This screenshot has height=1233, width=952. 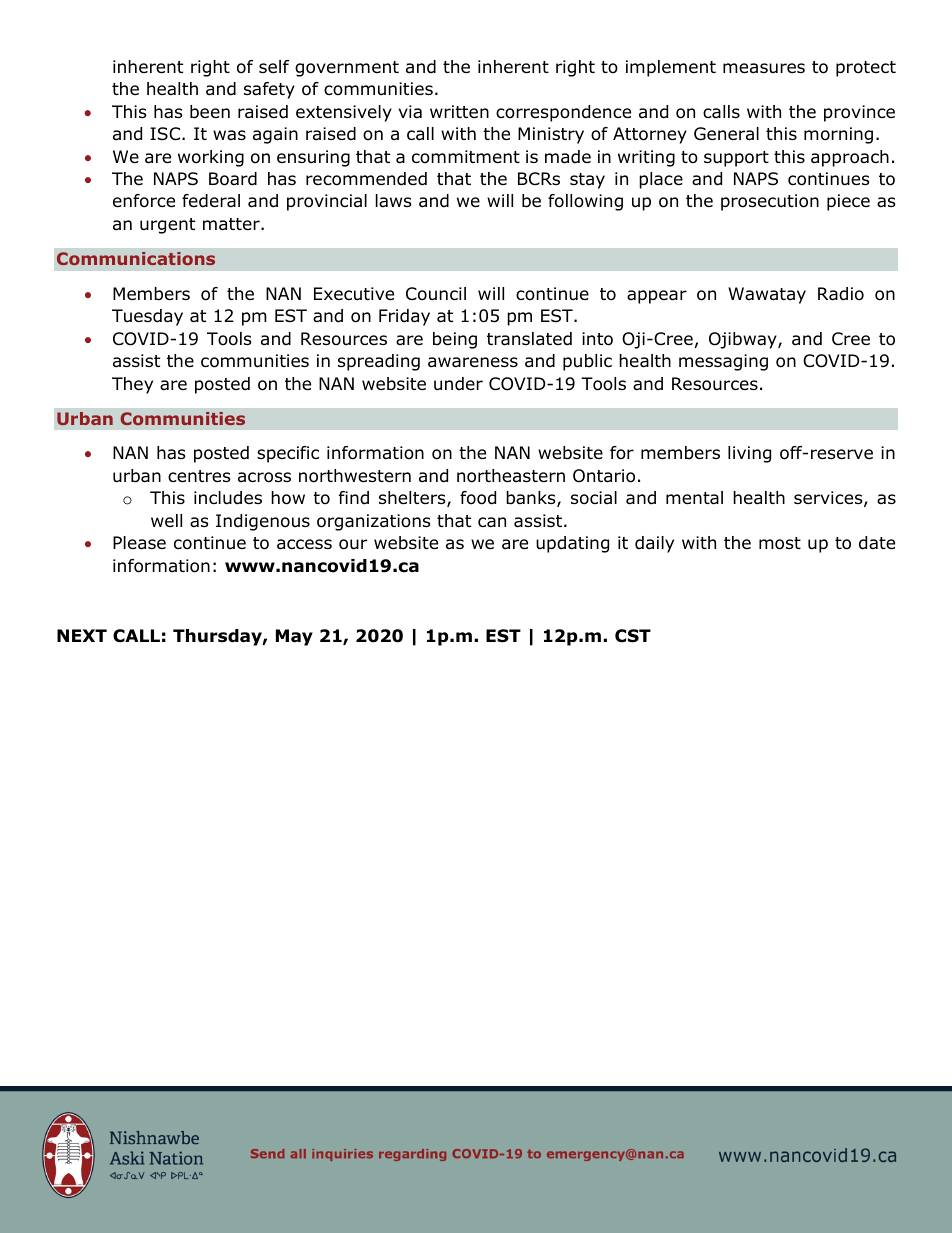 I want to click on written, so click(x=459, y=111).
